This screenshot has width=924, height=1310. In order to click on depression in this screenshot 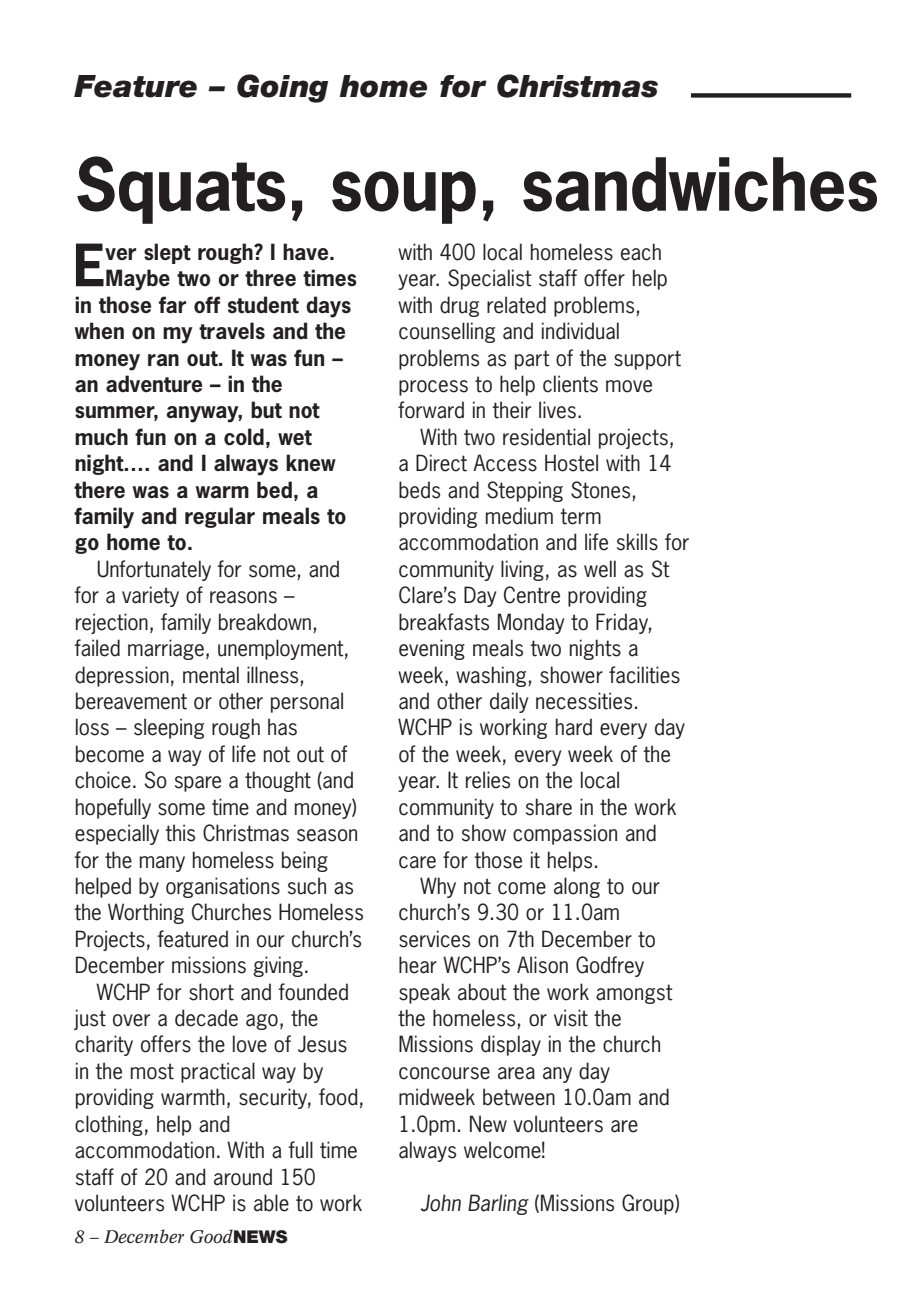, I will do `click(122, 676)`.
